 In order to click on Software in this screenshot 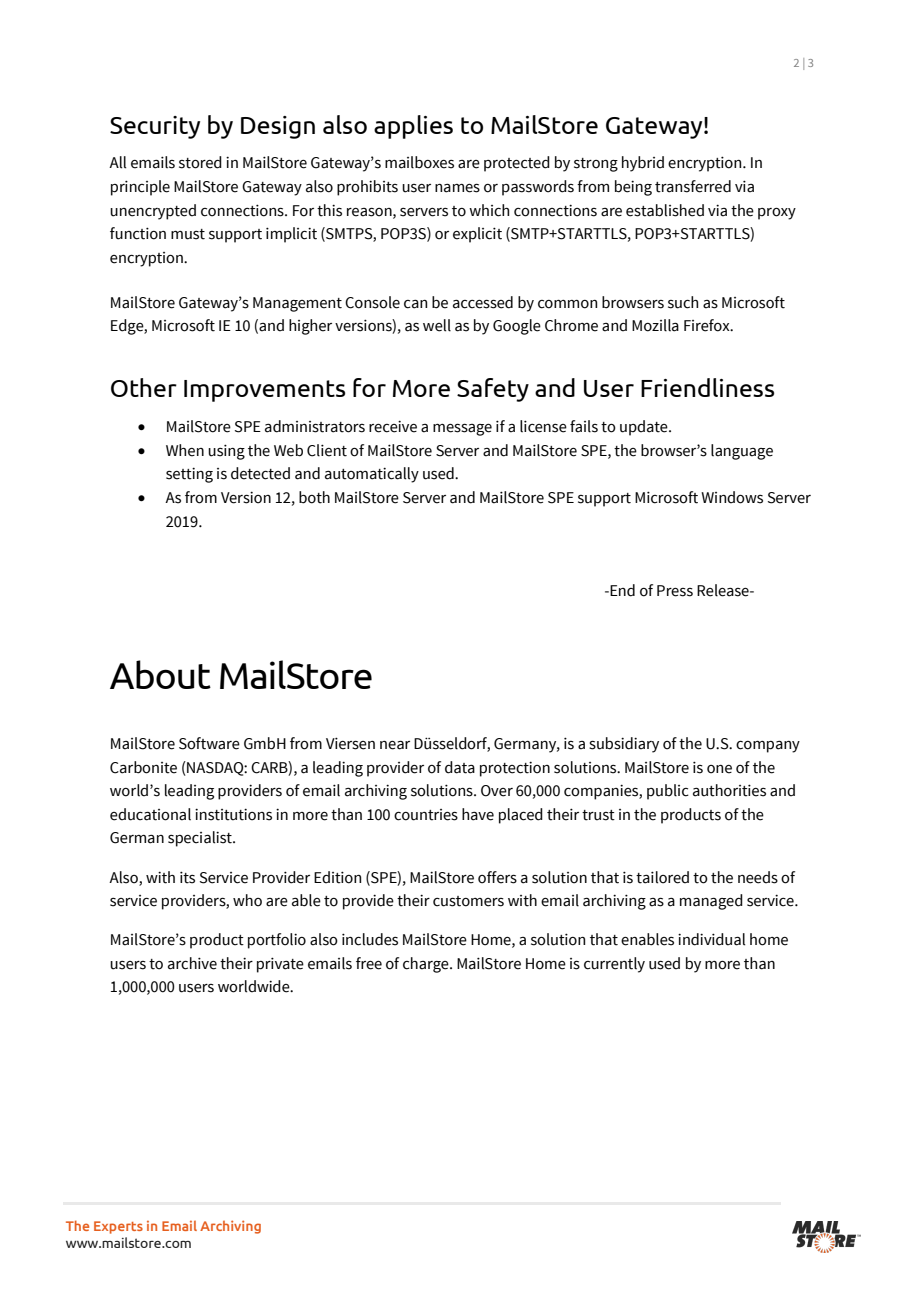, I will do `click(209, 743)`.
